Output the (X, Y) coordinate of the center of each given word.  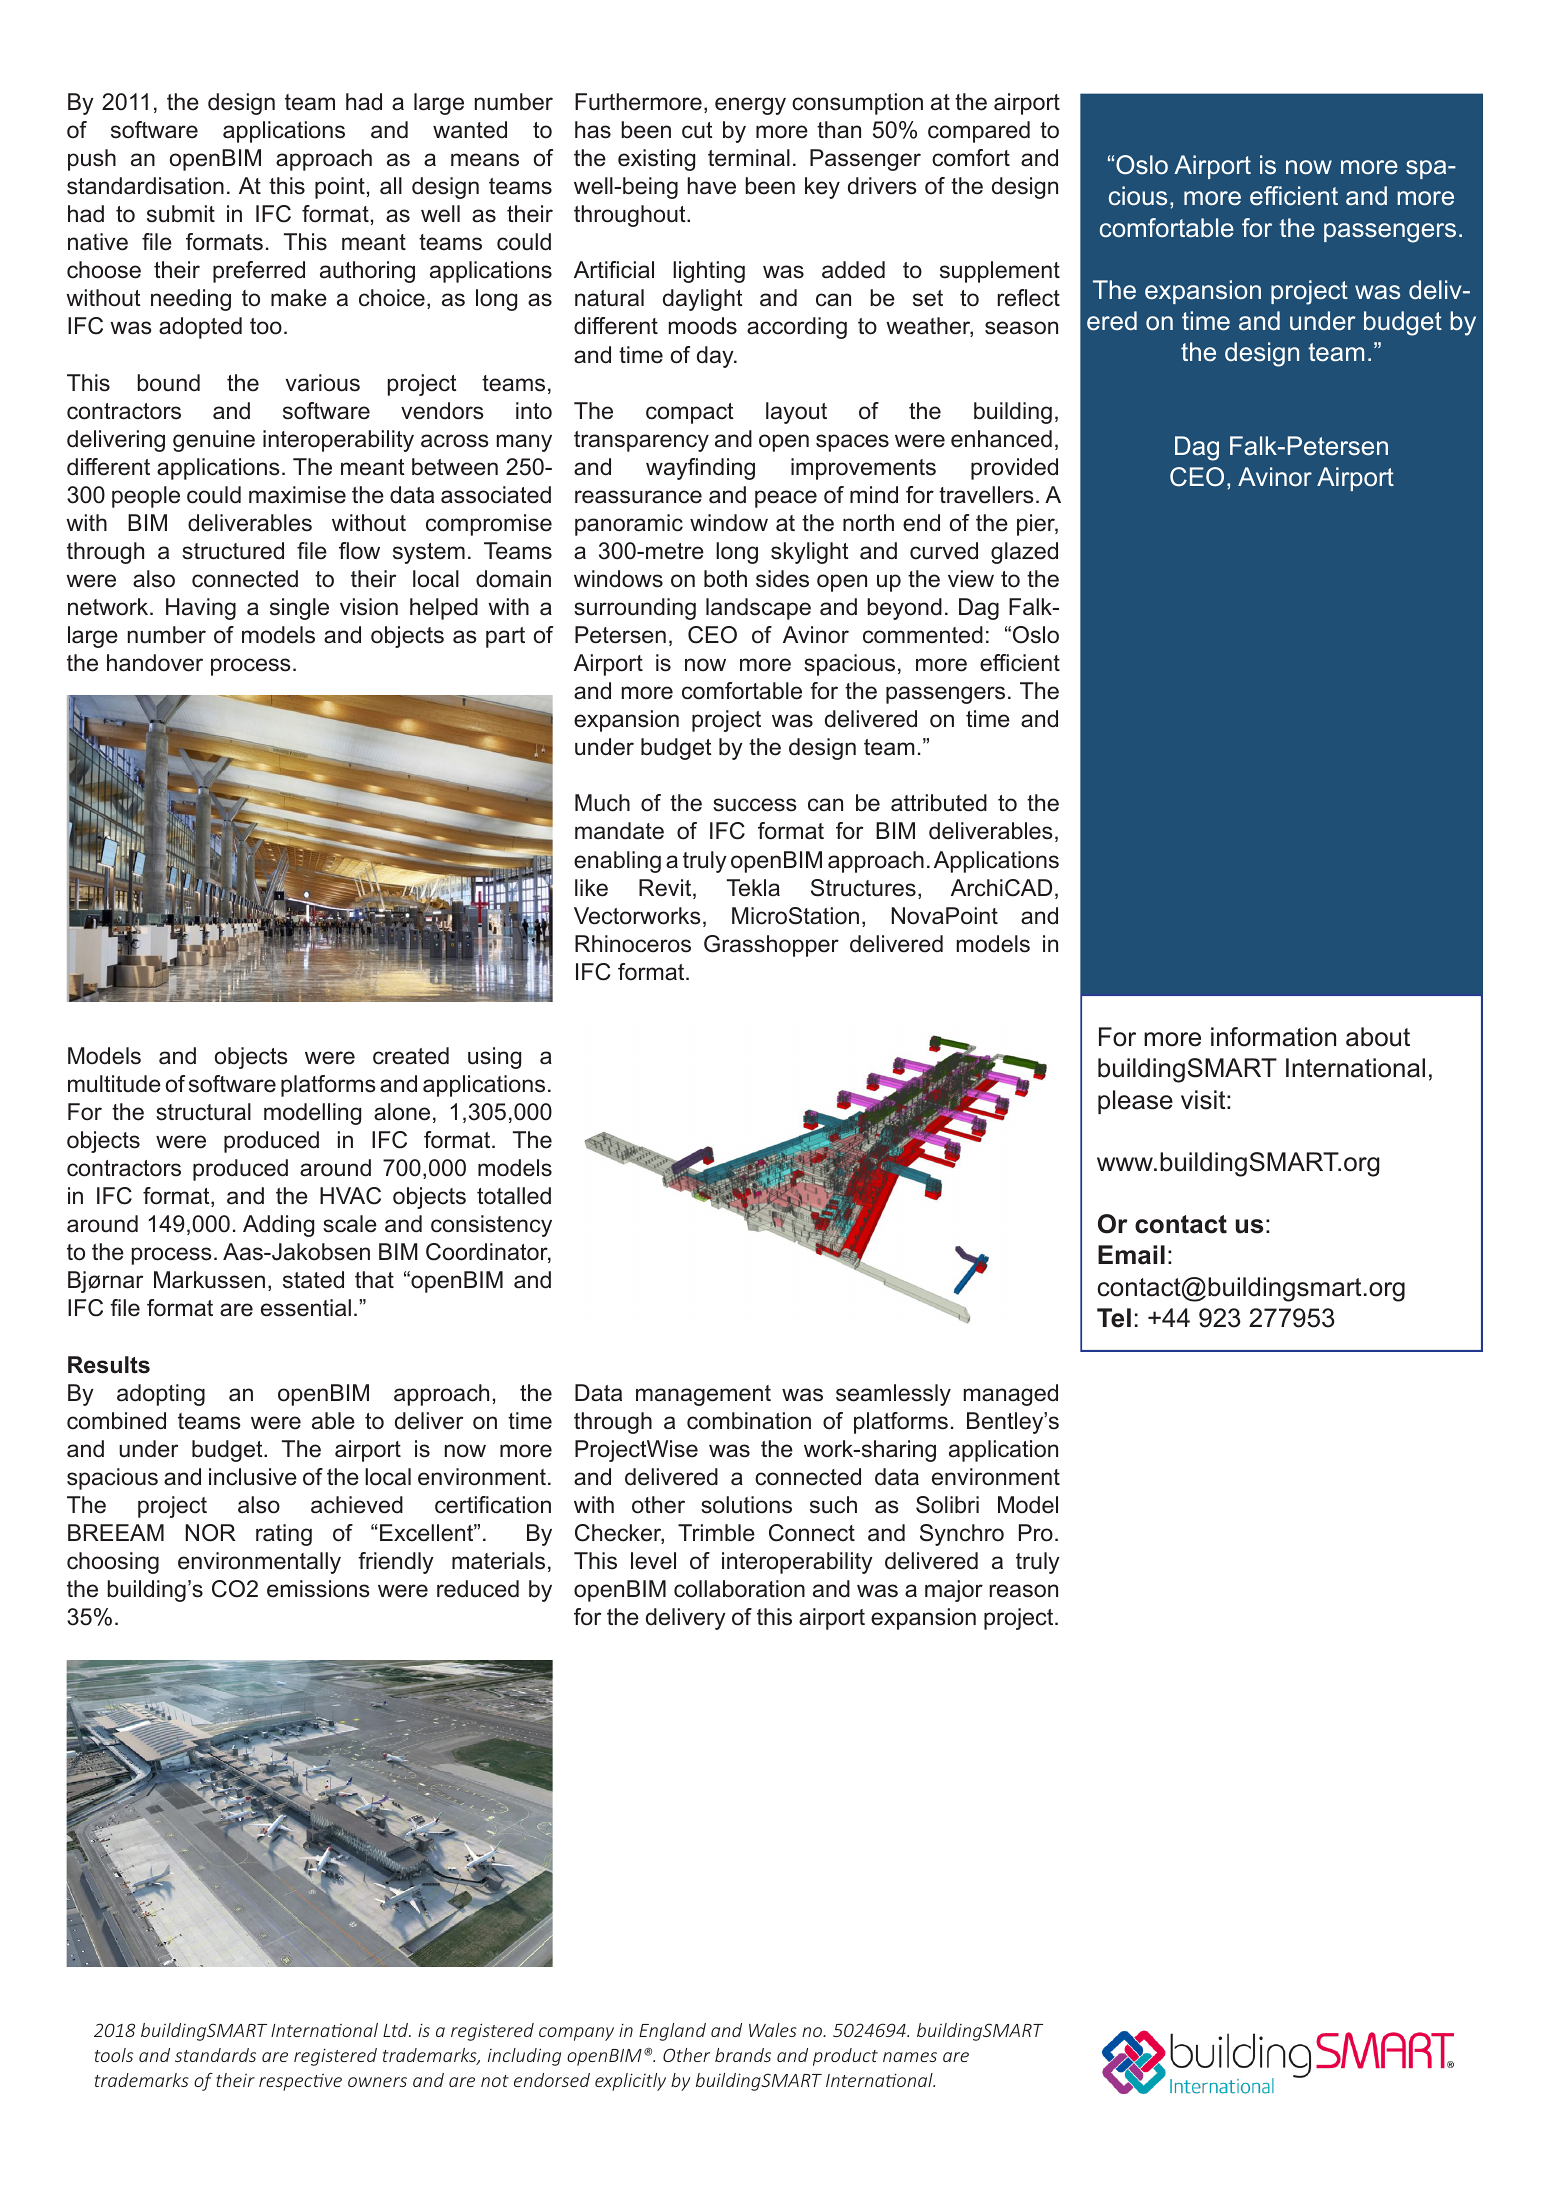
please (1135, 1102)
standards (215, 2055)
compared (979, 132)
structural (203, 1112)
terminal (749, 158)
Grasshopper (771, 946)
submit (181, 214)
